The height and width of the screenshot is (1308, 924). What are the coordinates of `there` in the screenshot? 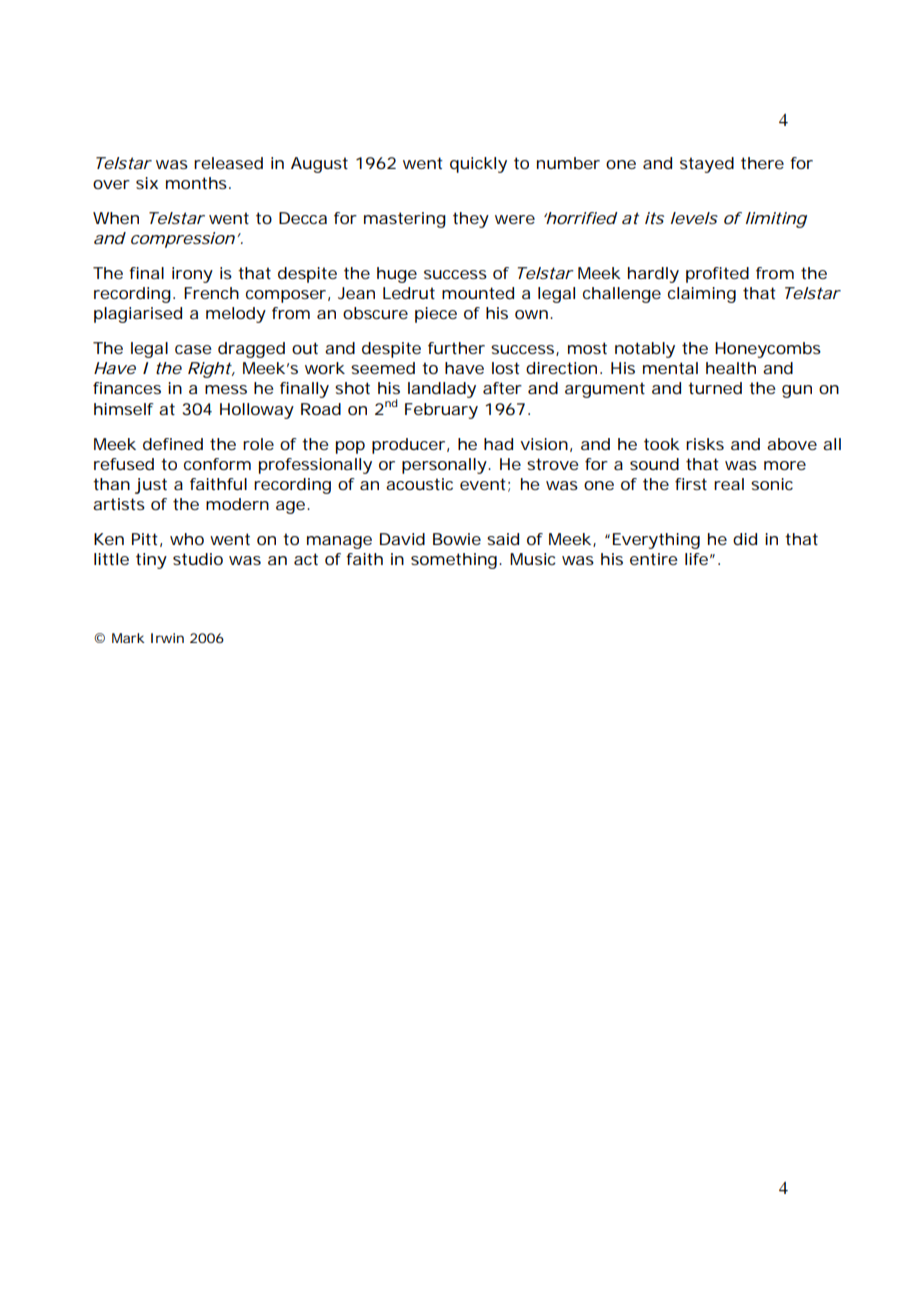 It's located at (762, 163).
